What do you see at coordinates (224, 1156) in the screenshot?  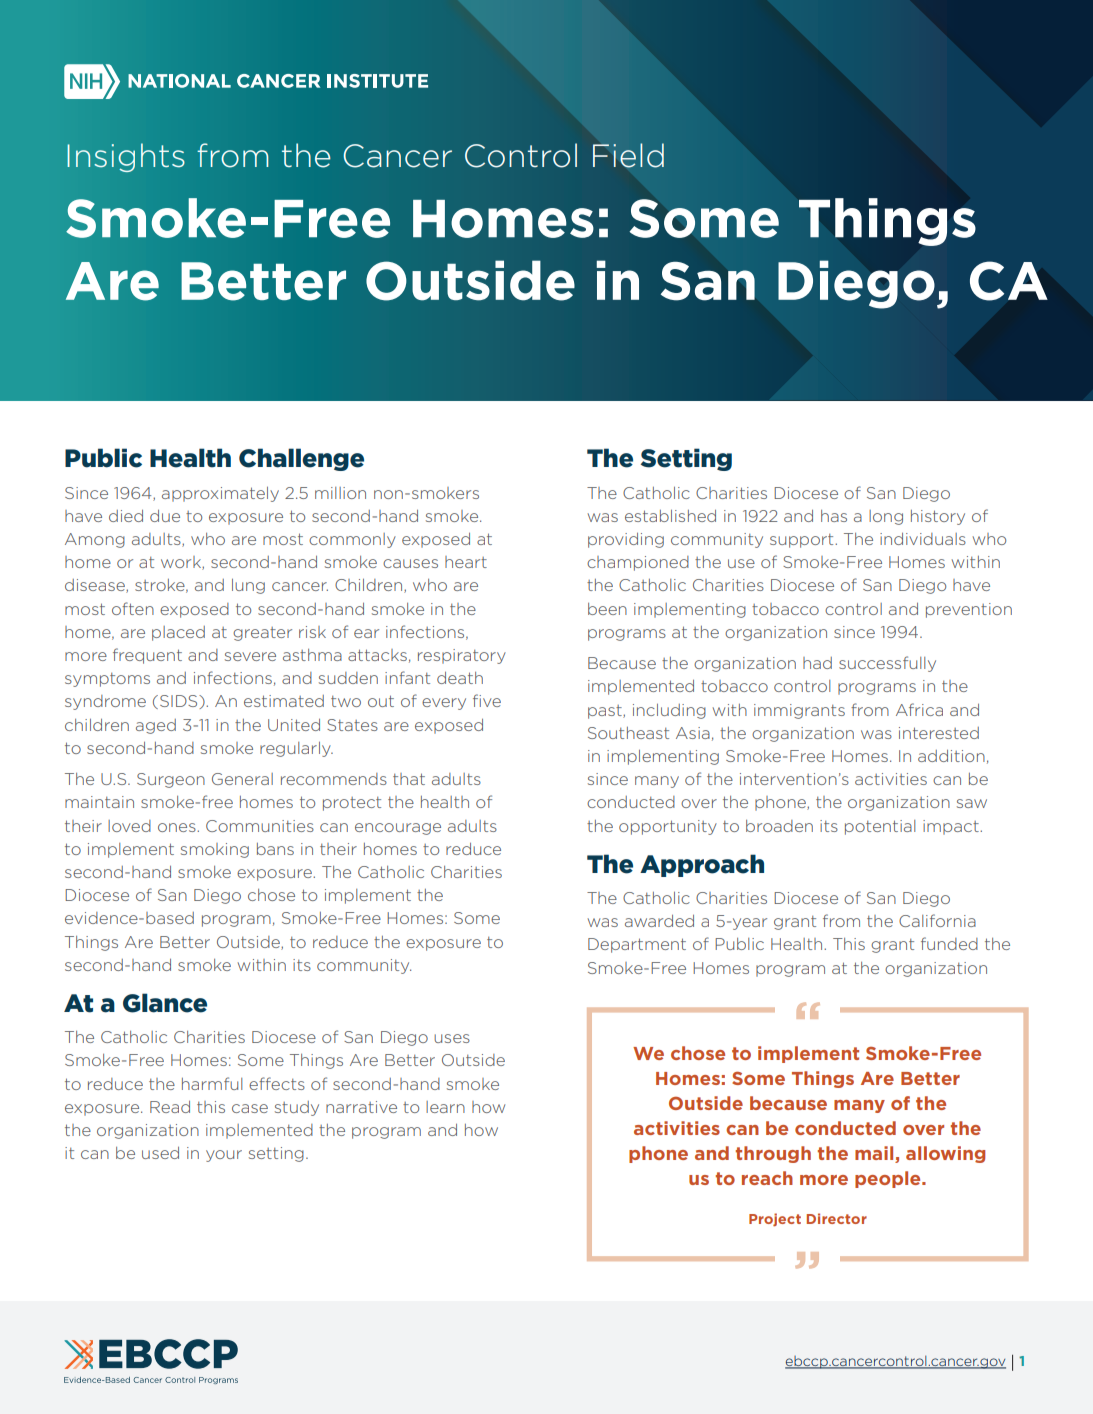 I see `your` at bounding box center [224, 1156].
